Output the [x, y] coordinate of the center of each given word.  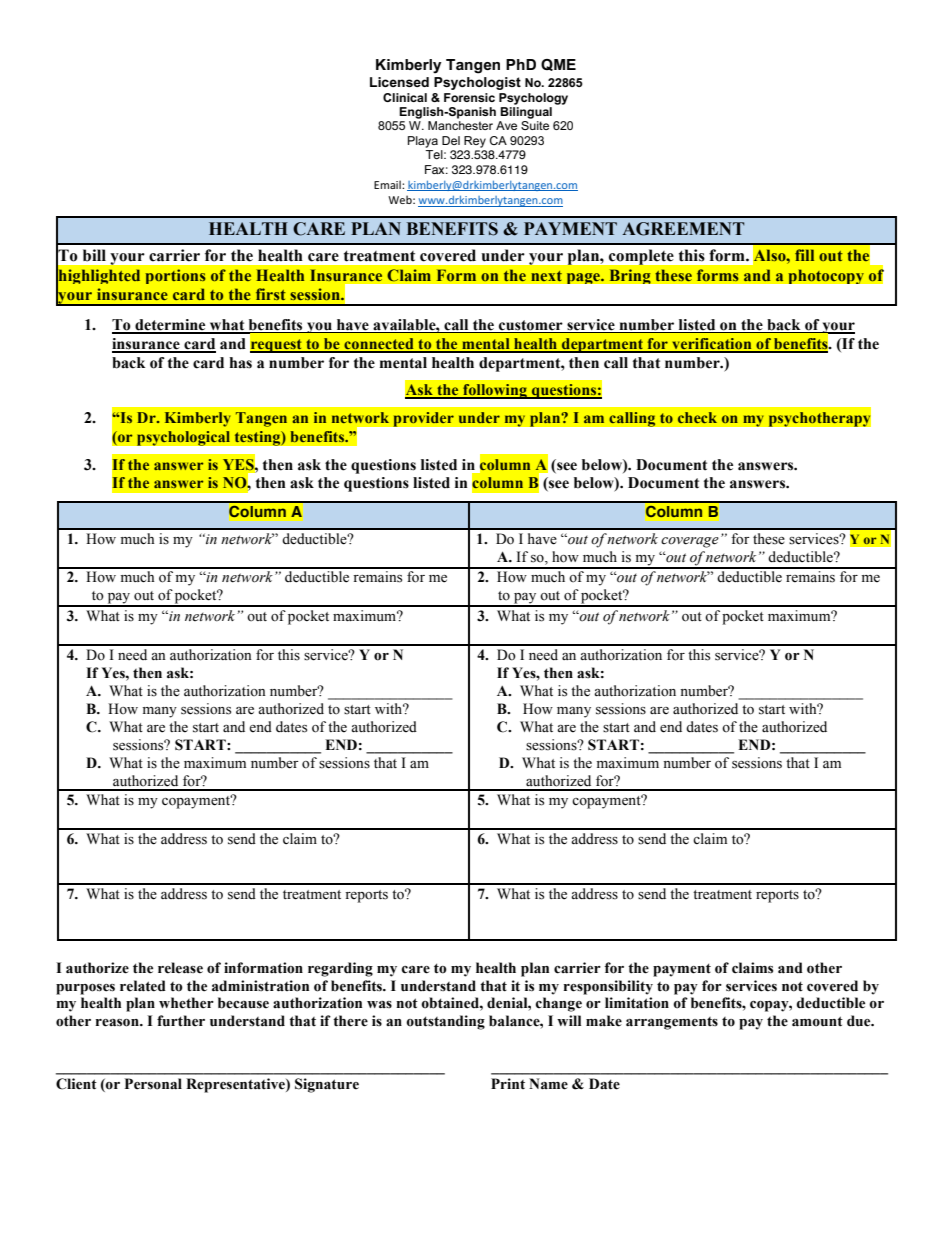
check [697, 417]
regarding [340, 969]
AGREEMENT [683, 229]
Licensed [399, 82]
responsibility [608, 987]
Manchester [460, 125]
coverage [690, 542]
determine [170, 326]
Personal [153, 1084]
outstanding [445, 1022]
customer [531, 326]
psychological [183, 438]
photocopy [826, 276]
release [180, 968]
